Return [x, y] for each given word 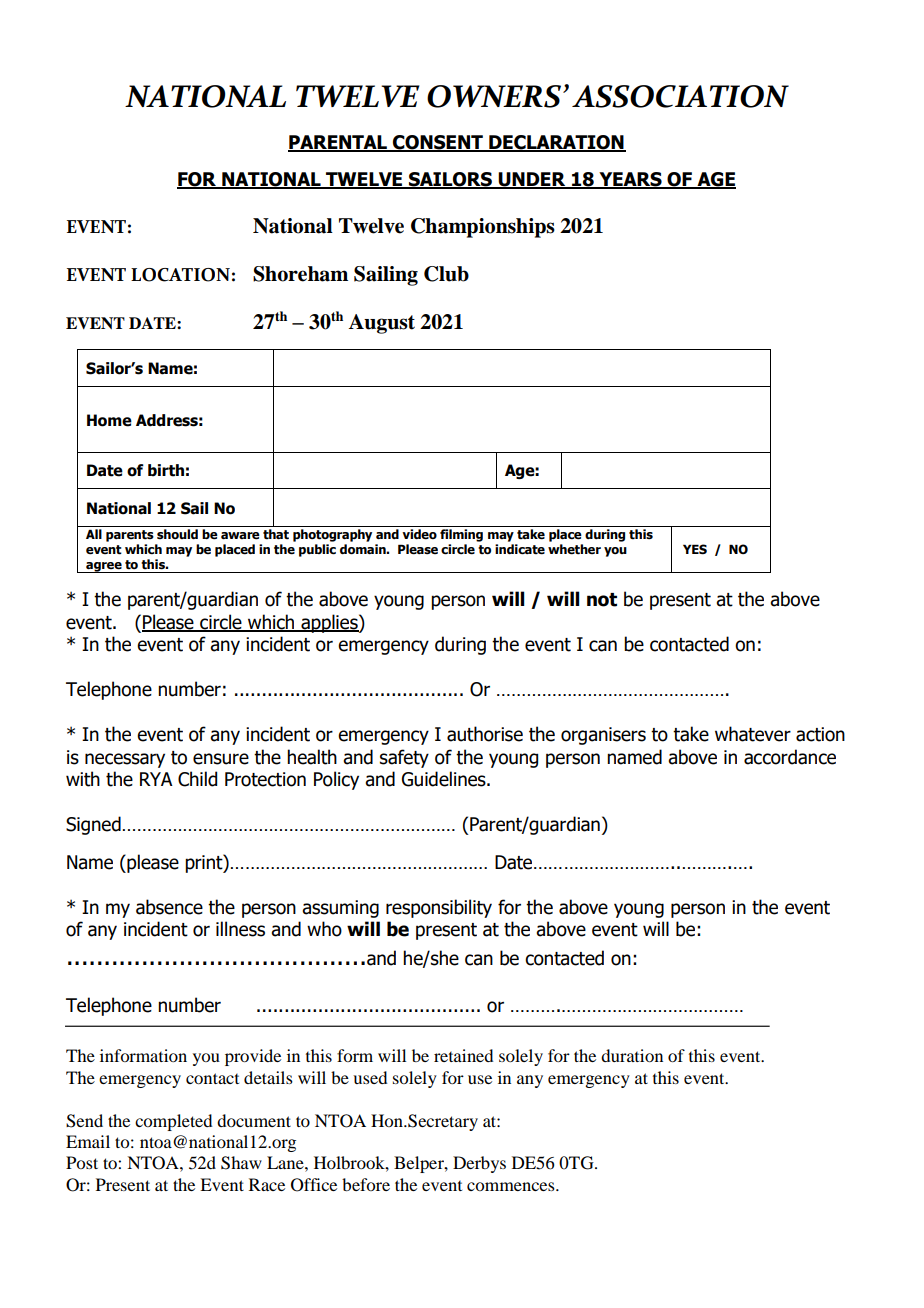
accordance [790, 757]
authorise [485, 734]
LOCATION [180, 275]
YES [695, 549]
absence [169, 907]
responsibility [439, 908]
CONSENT [438, 143]
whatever [753, 734]
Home [109, 420]
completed [173, 1122]
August [382, 324]
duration [632, 1055]
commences [512, 1186]
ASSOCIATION [680, 96]
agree [104, 567]
